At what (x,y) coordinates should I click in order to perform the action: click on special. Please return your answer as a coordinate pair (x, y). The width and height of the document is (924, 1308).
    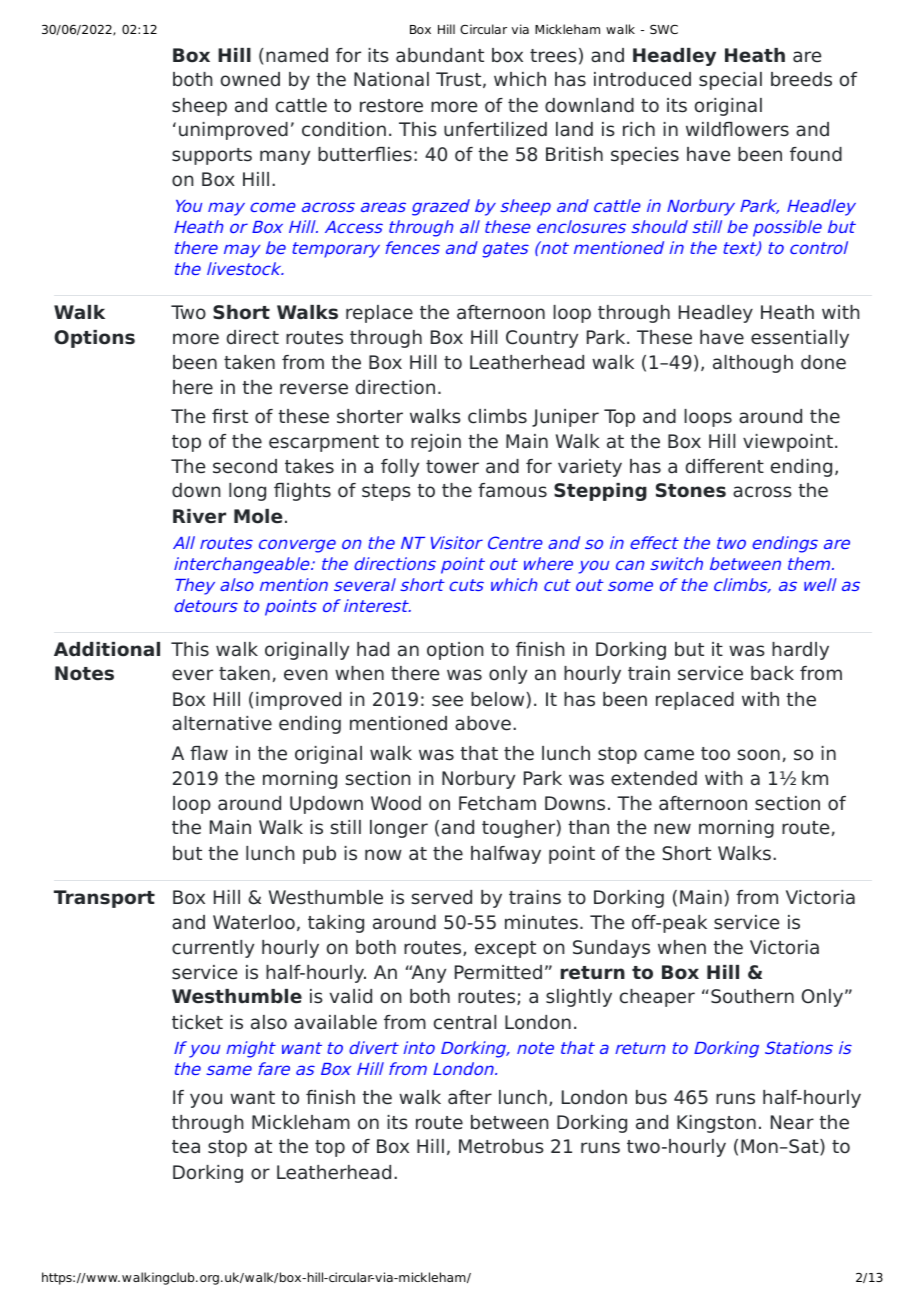
    Looking at the image, I should click on (730, 81).
